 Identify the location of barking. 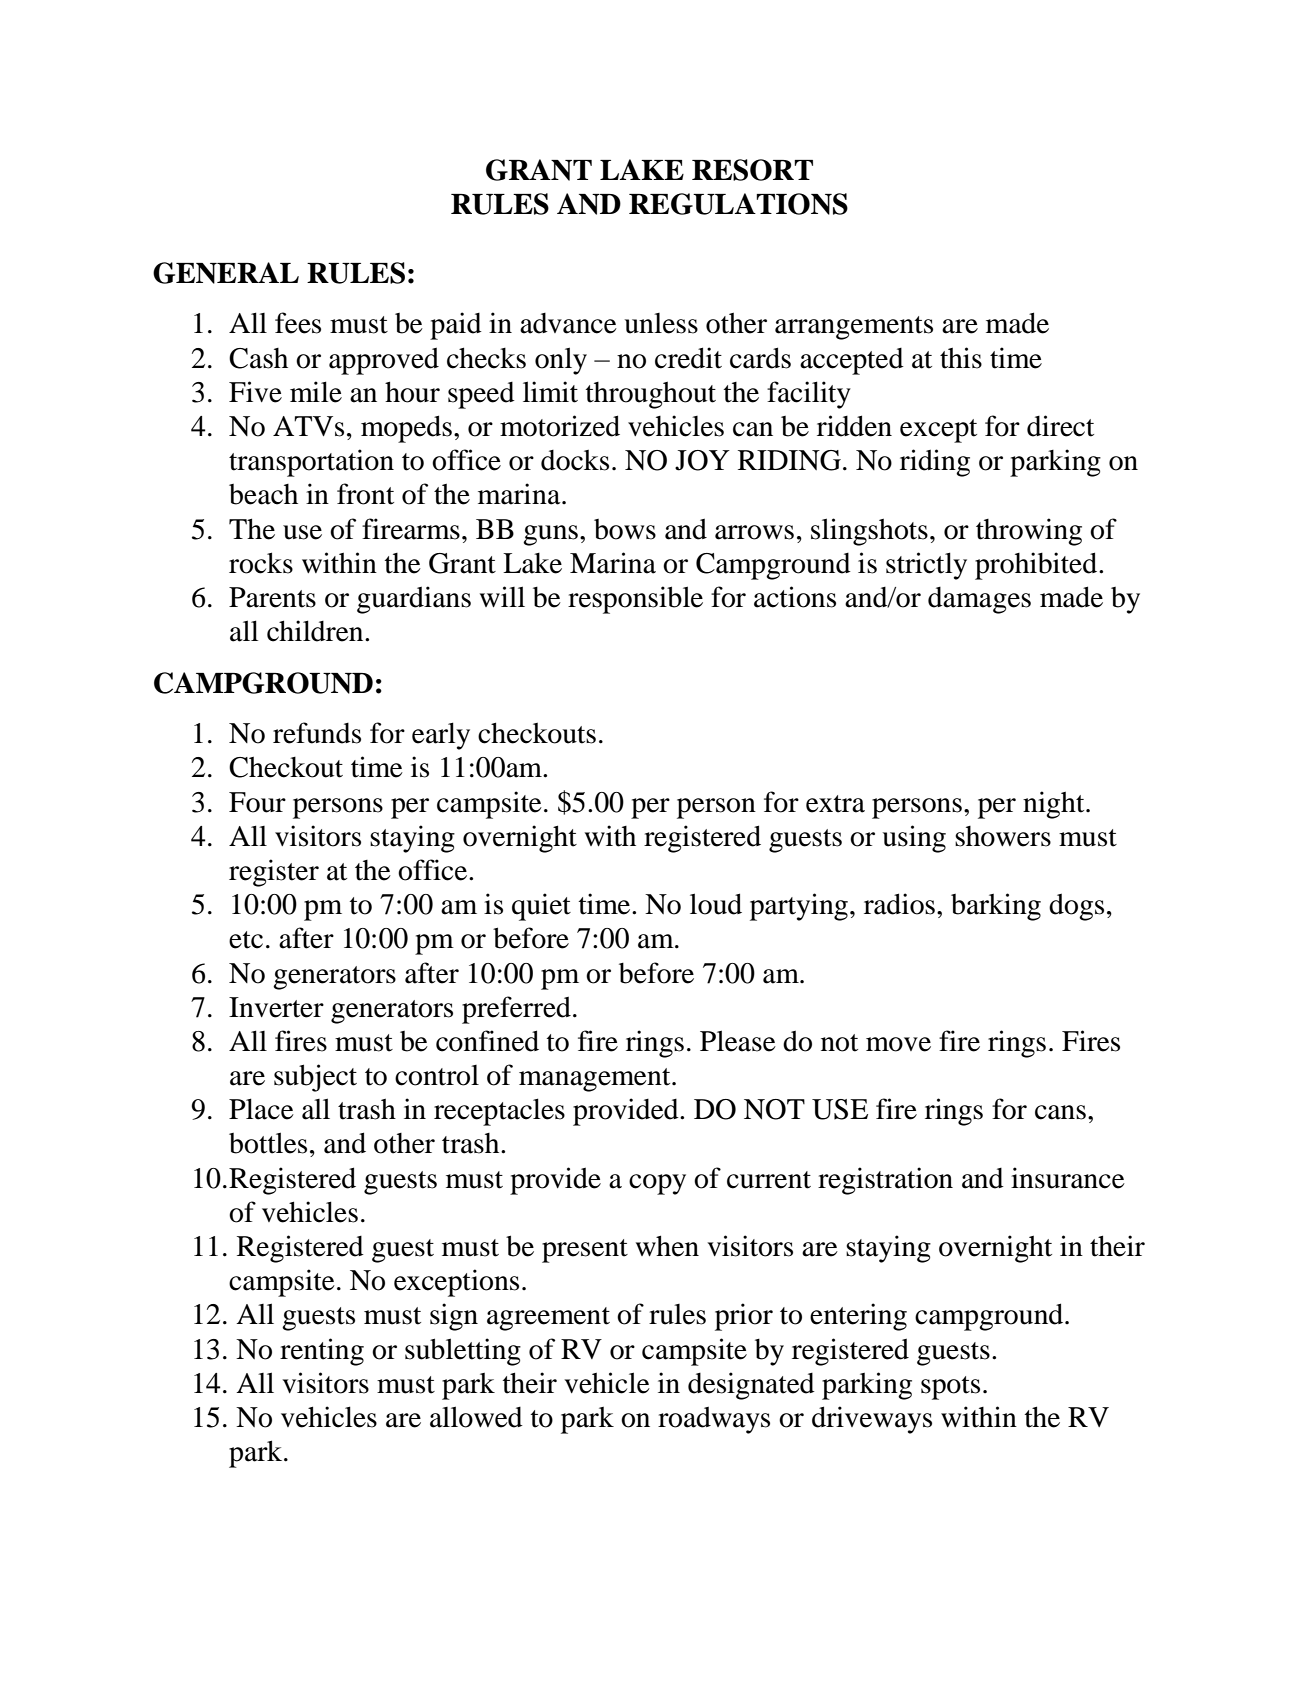
(996, 907).
